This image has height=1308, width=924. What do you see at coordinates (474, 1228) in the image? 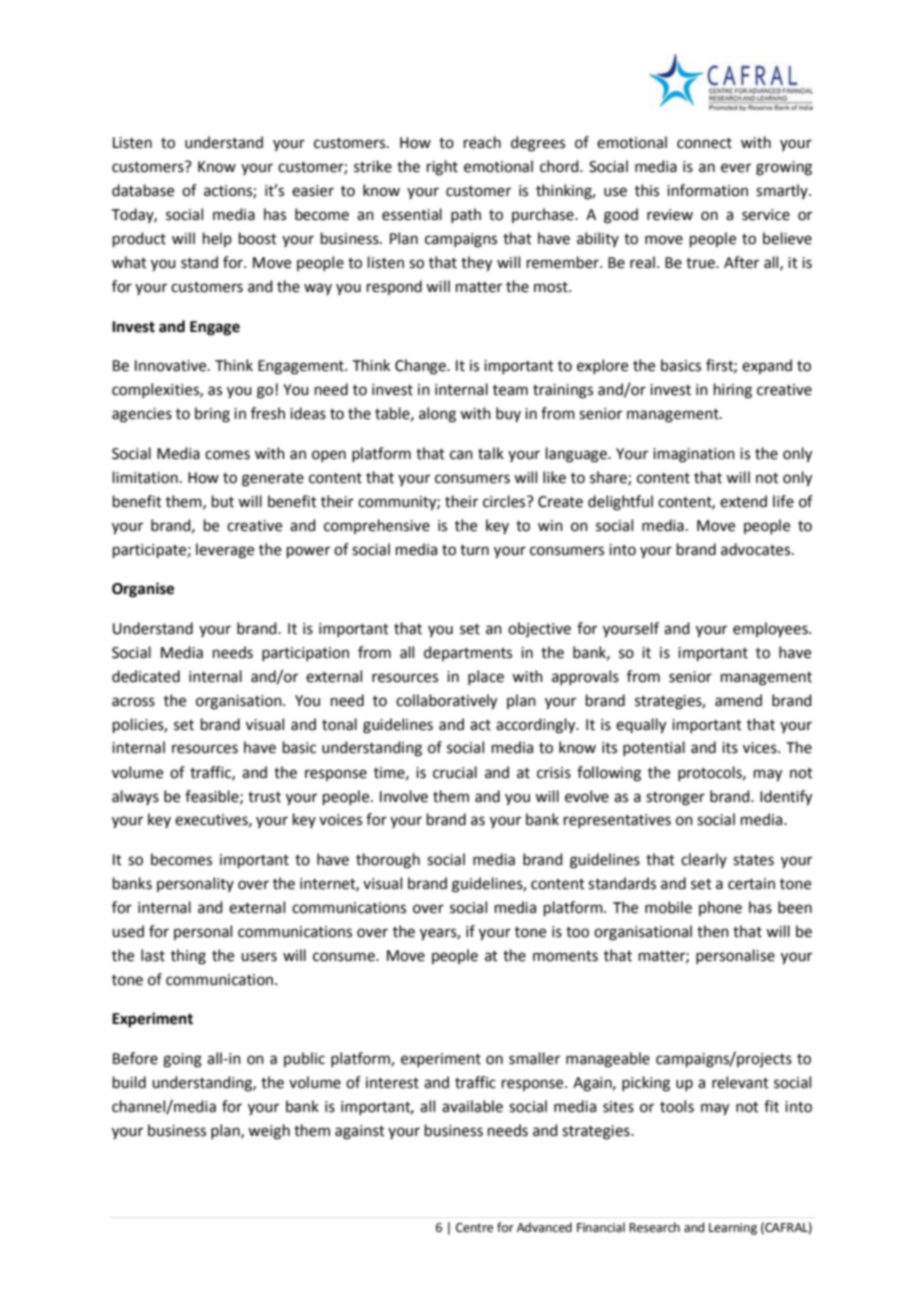
I see `Centre` at bounding box center [474, 1228].
